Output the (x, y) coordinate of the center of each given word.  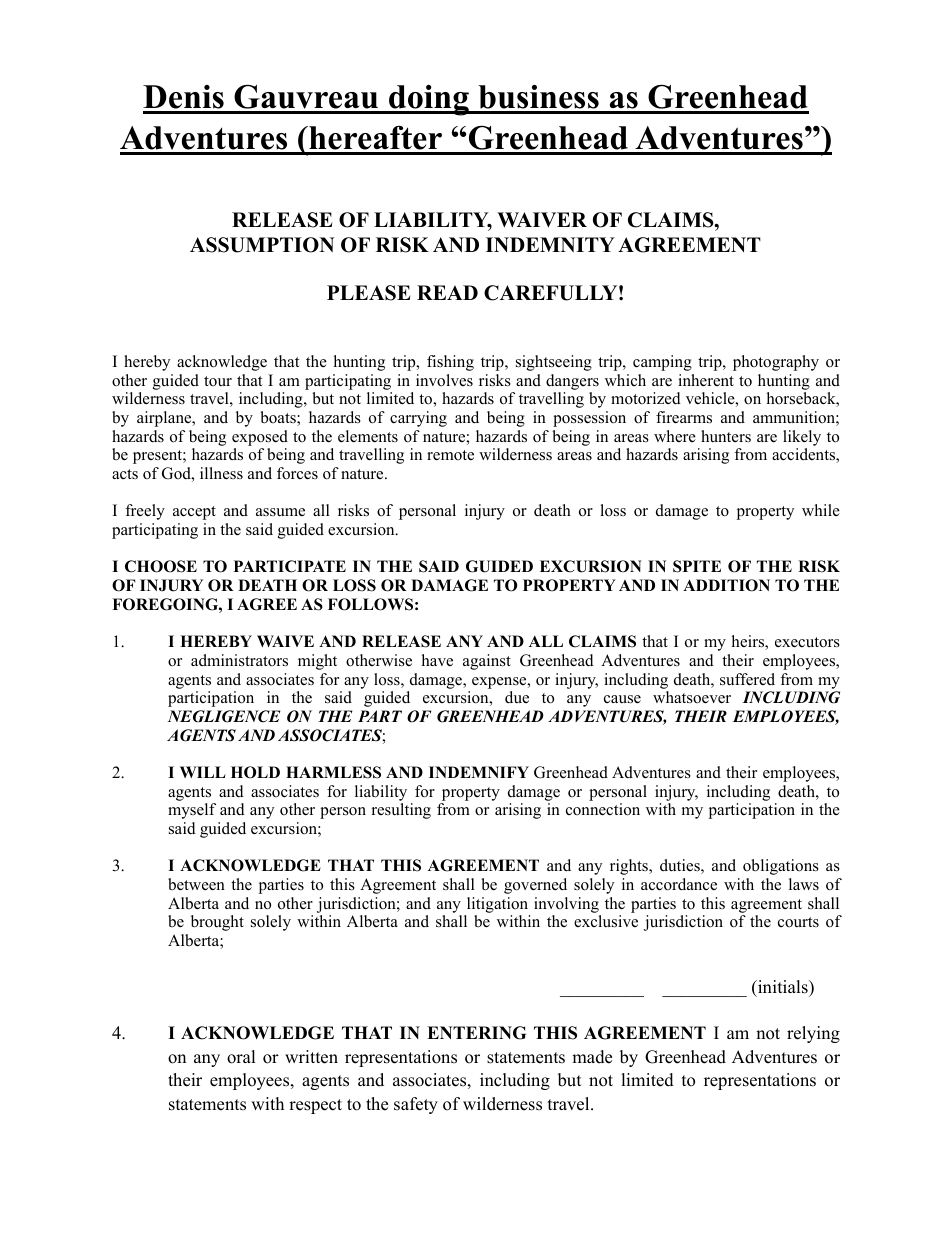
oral (241, 1057)
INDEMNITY (550, 244)
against (487, 662)
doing (429, 100)
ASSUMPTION (262, 245)
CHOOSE (161, 566)
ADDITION (726, 585)
